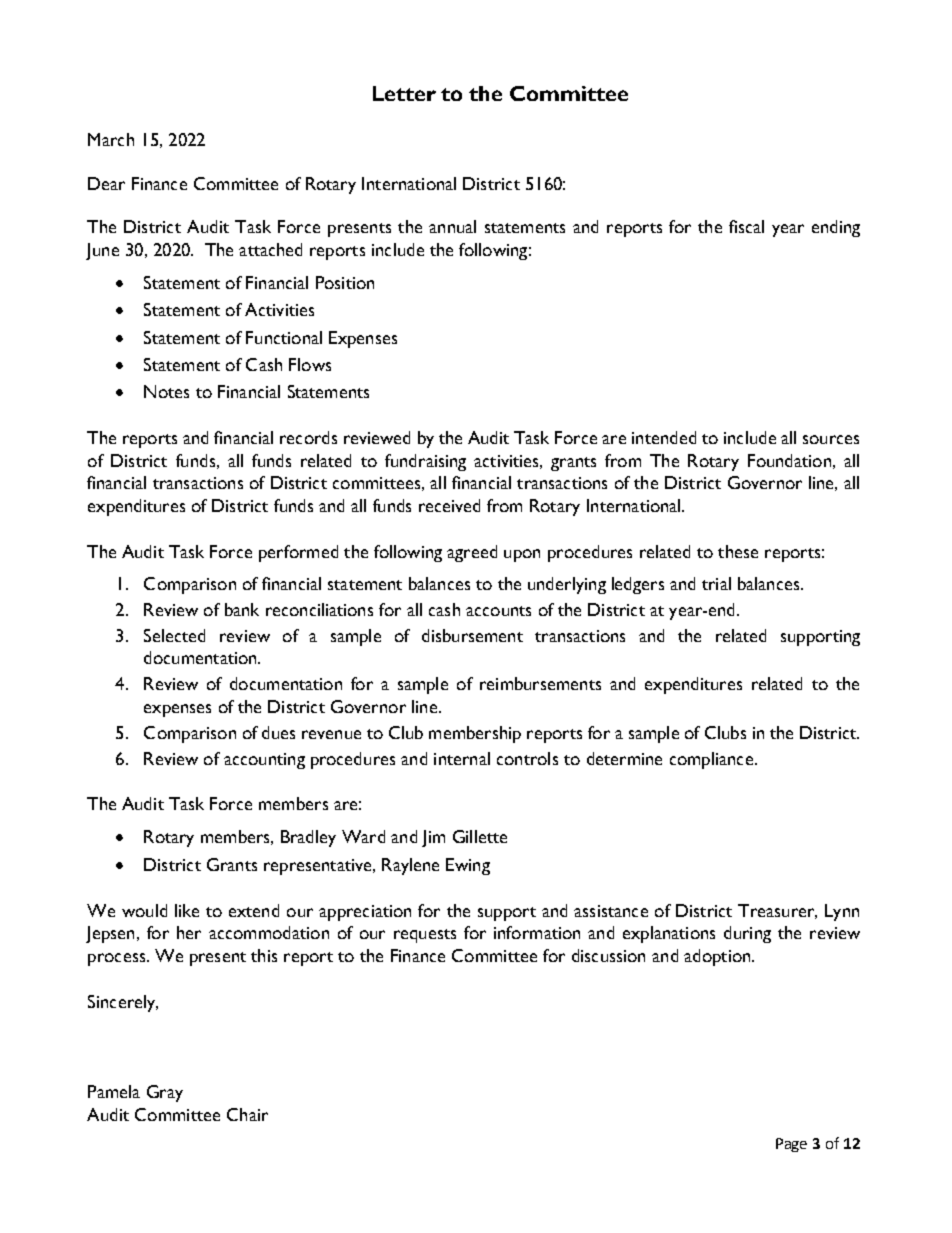  I want to click on disbursement, so click(472, 635).
